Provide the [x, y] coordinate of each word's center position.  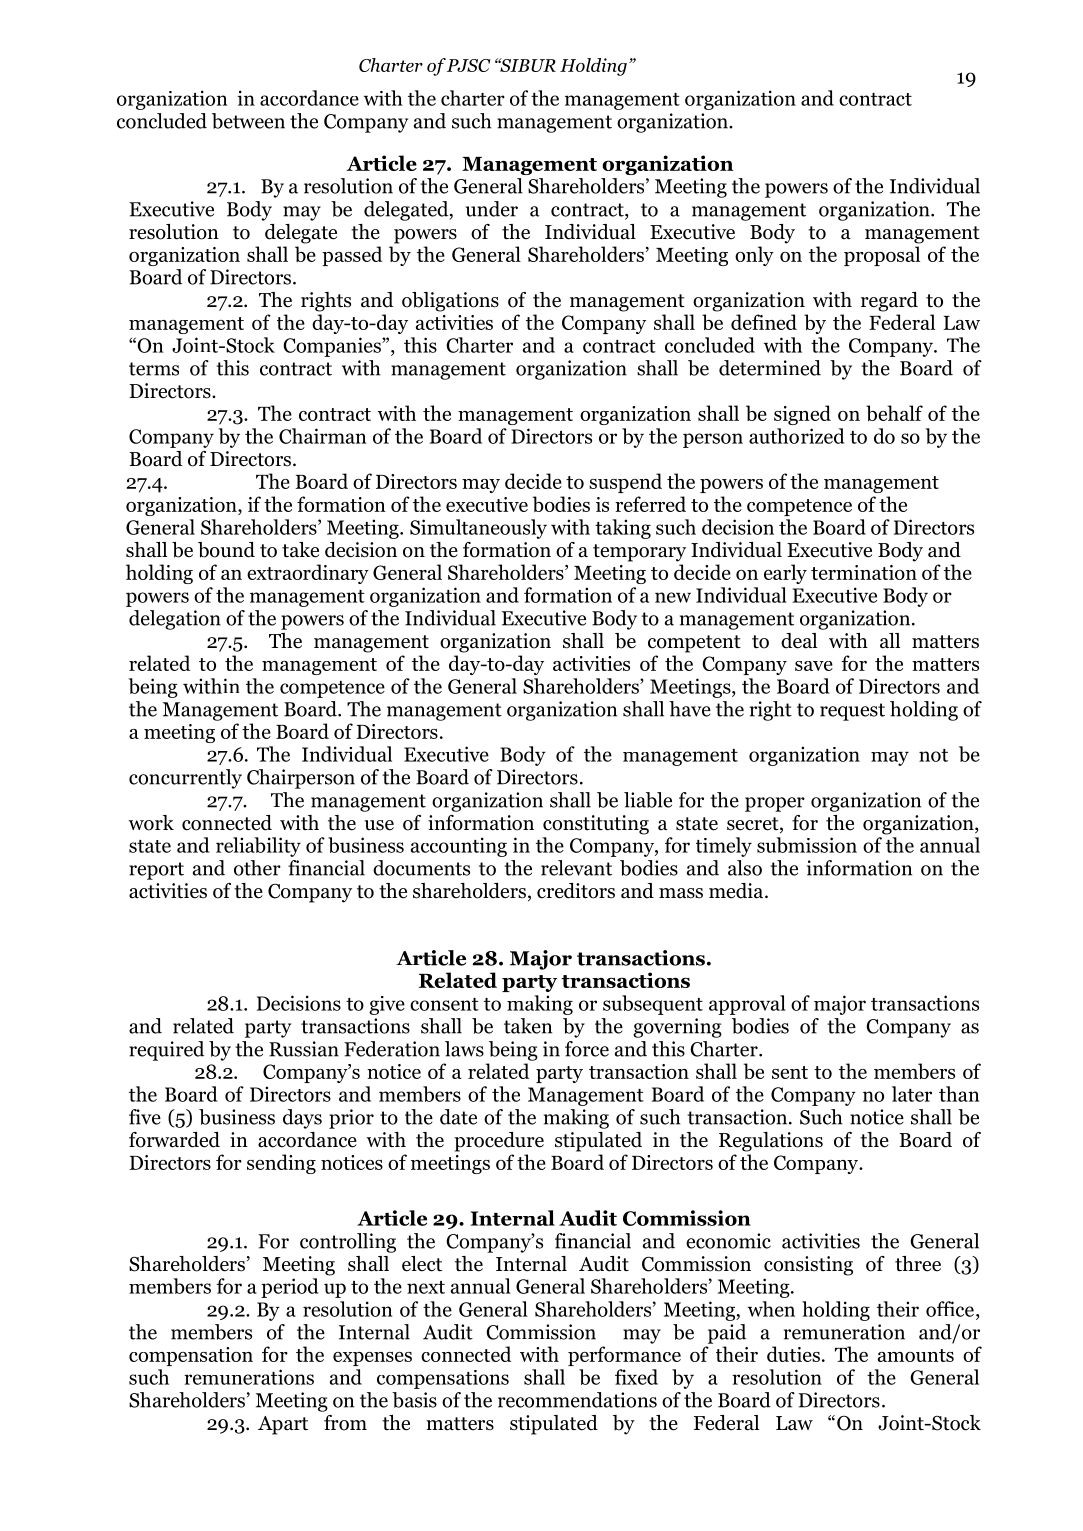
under [492, 209]
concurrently [185, 779]
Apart [283, 1425]
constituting [596, 825]
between [248, 121]
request [852, 712]
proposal [882, 256]
